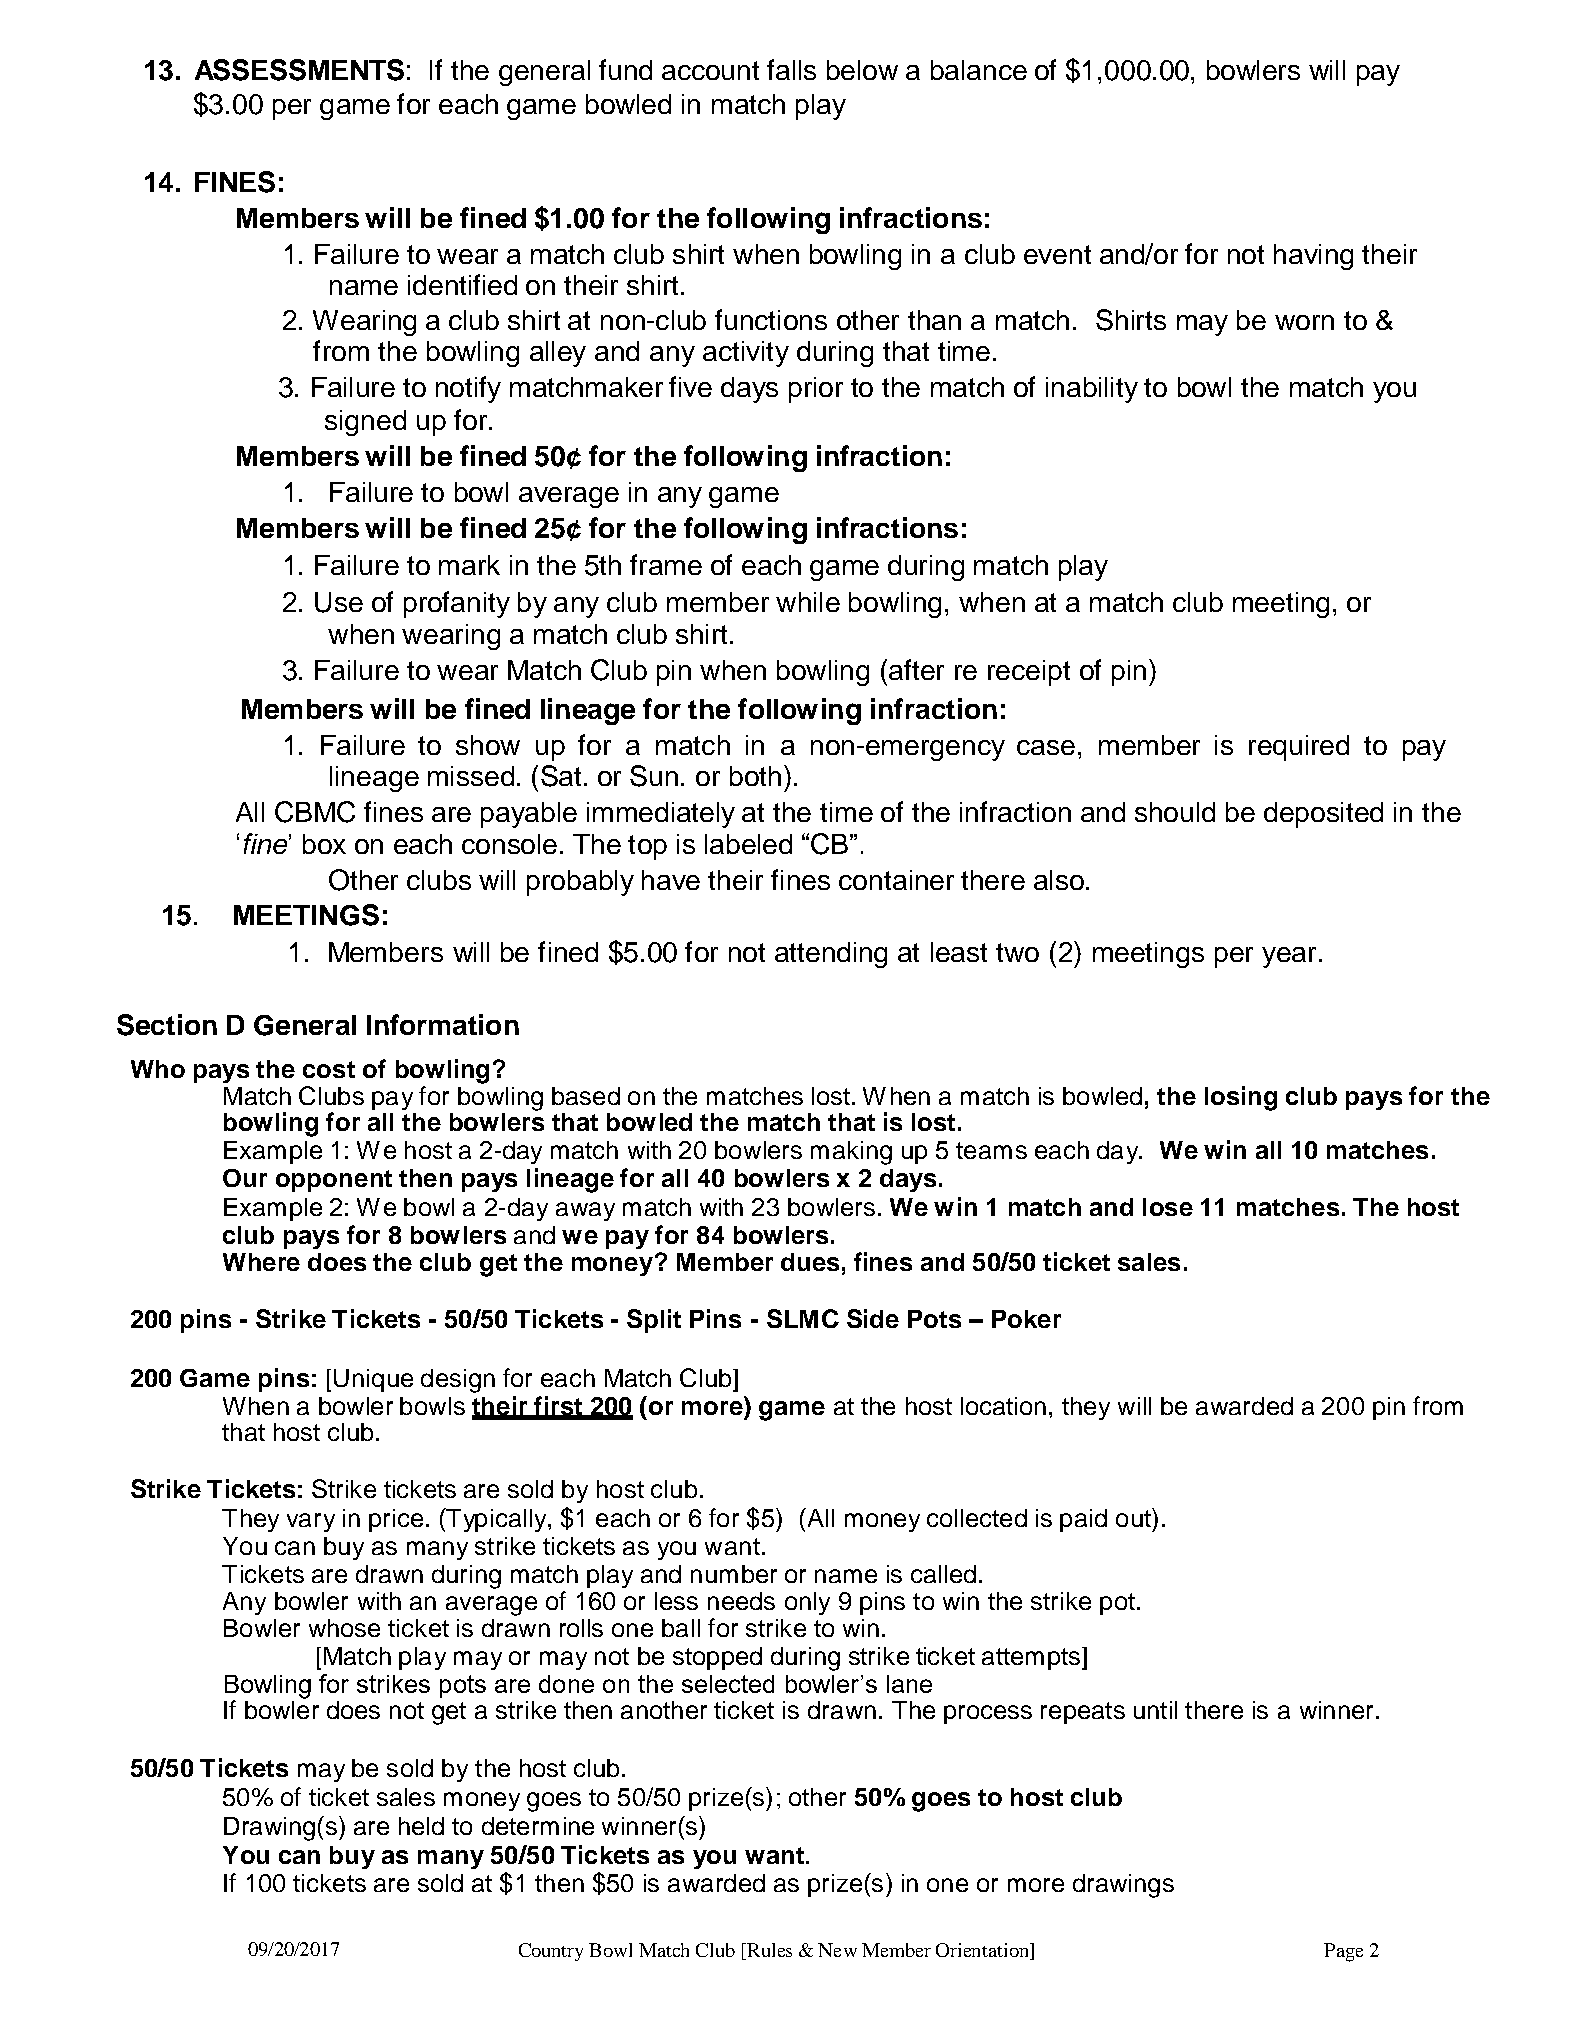  What do you see at coordinates (768, 1951) in the screenshot?
I see `Rules` at bounding box center [768, 1951].
